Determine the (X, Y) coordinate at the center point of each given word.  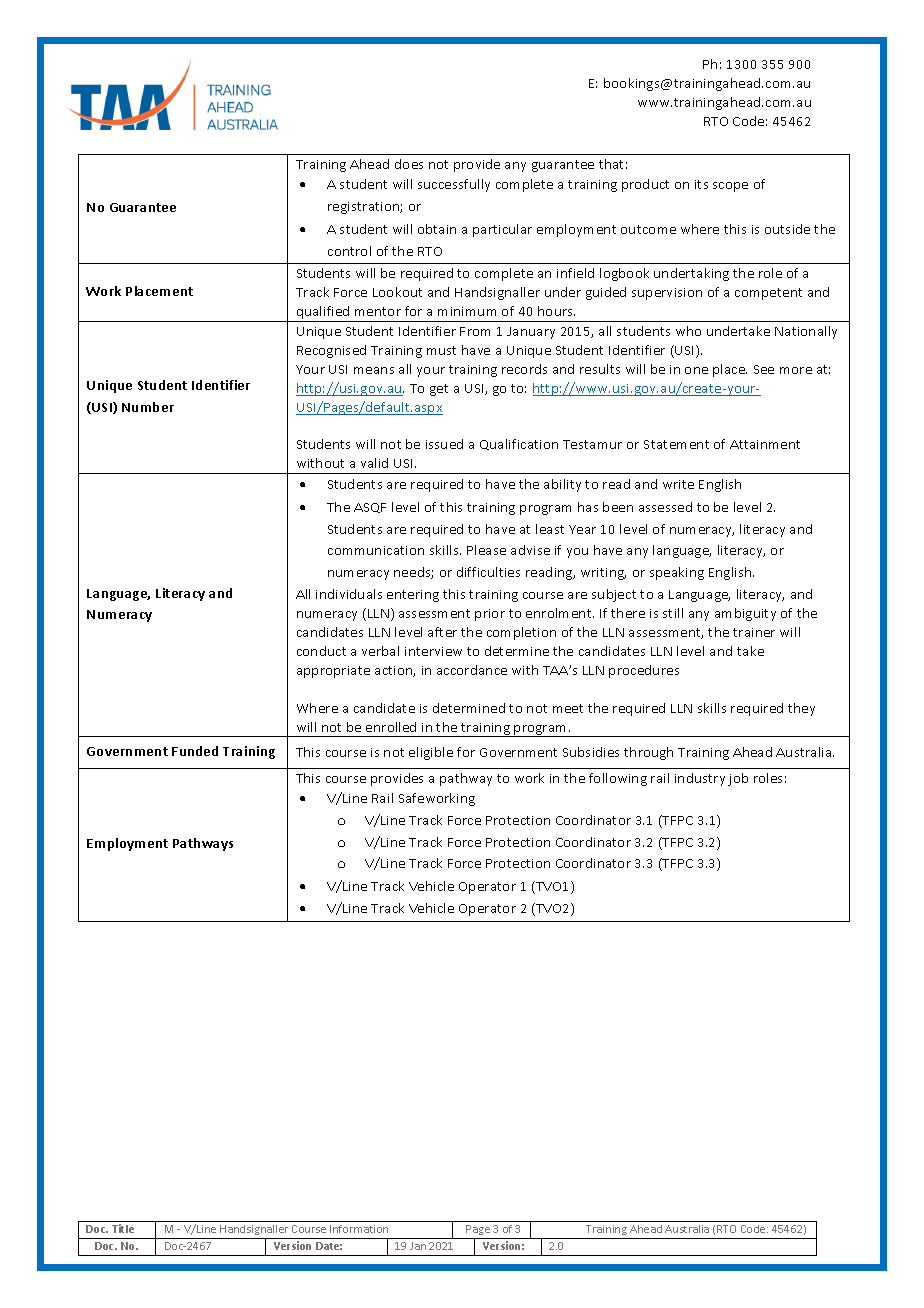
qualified (323, 314)
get (439, 390)
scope (730, 187)
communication (376, 550)
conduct (321, 651)
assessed (665, 507)
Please (486, 550)
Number (148, 407)
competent (768, 294)
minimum (467, 311)
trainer (754, 632)
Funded (195, 751)
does (409, 164)
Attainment (765, 444)
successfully (454, 185)
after (442, 632)
